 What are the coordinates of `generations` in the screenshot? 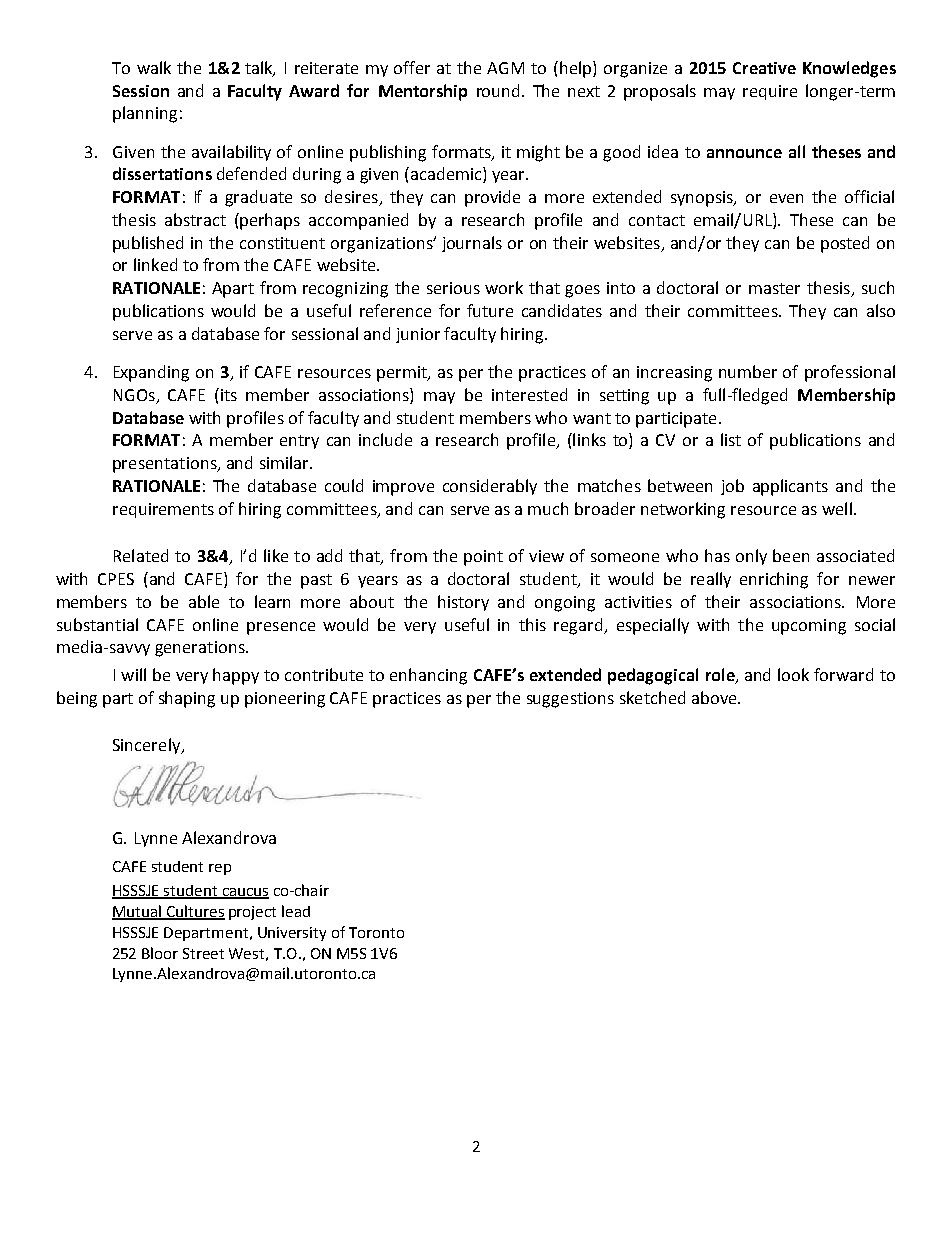 It's located at (201, 649).
